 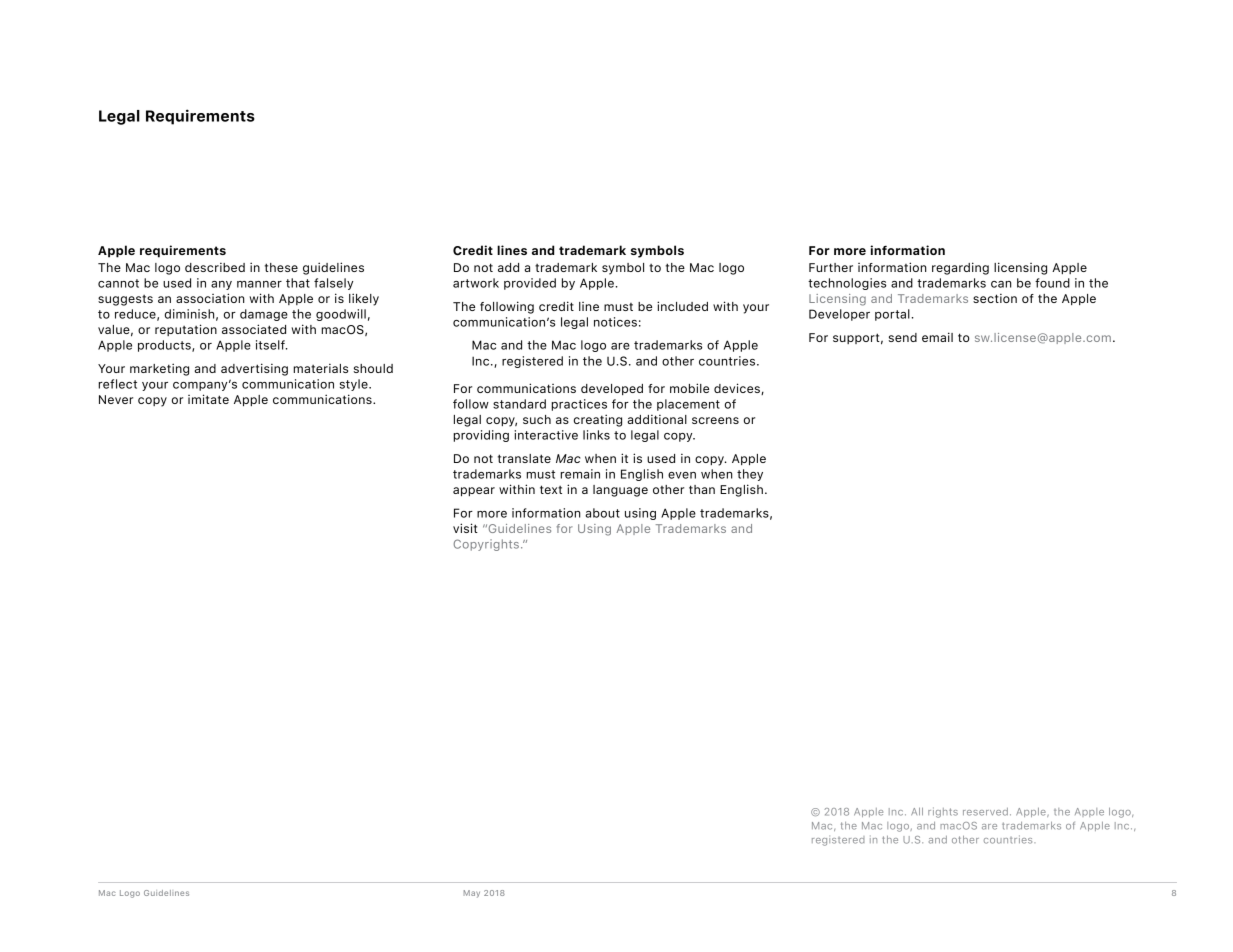 I want to click on visit, so click(x=465, y=528).
